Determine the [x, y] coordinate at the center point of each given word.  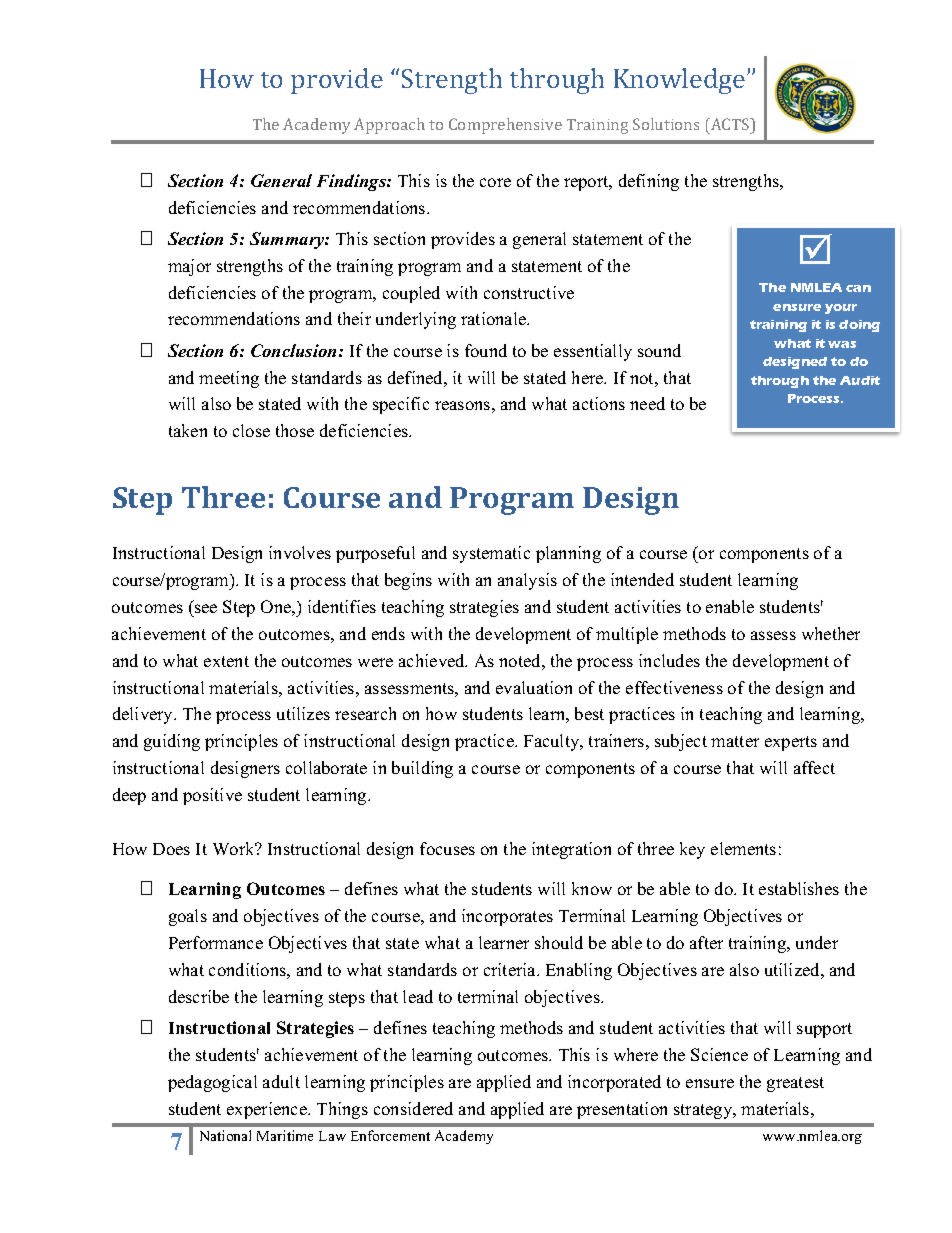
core [495, 182]
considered [413, 1108]
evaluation [534, 687]
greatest [795, 1084]
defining [649, 182]
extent [226, 661]
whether [831, 633]
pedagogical [212, 1083]
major [189, 267]
